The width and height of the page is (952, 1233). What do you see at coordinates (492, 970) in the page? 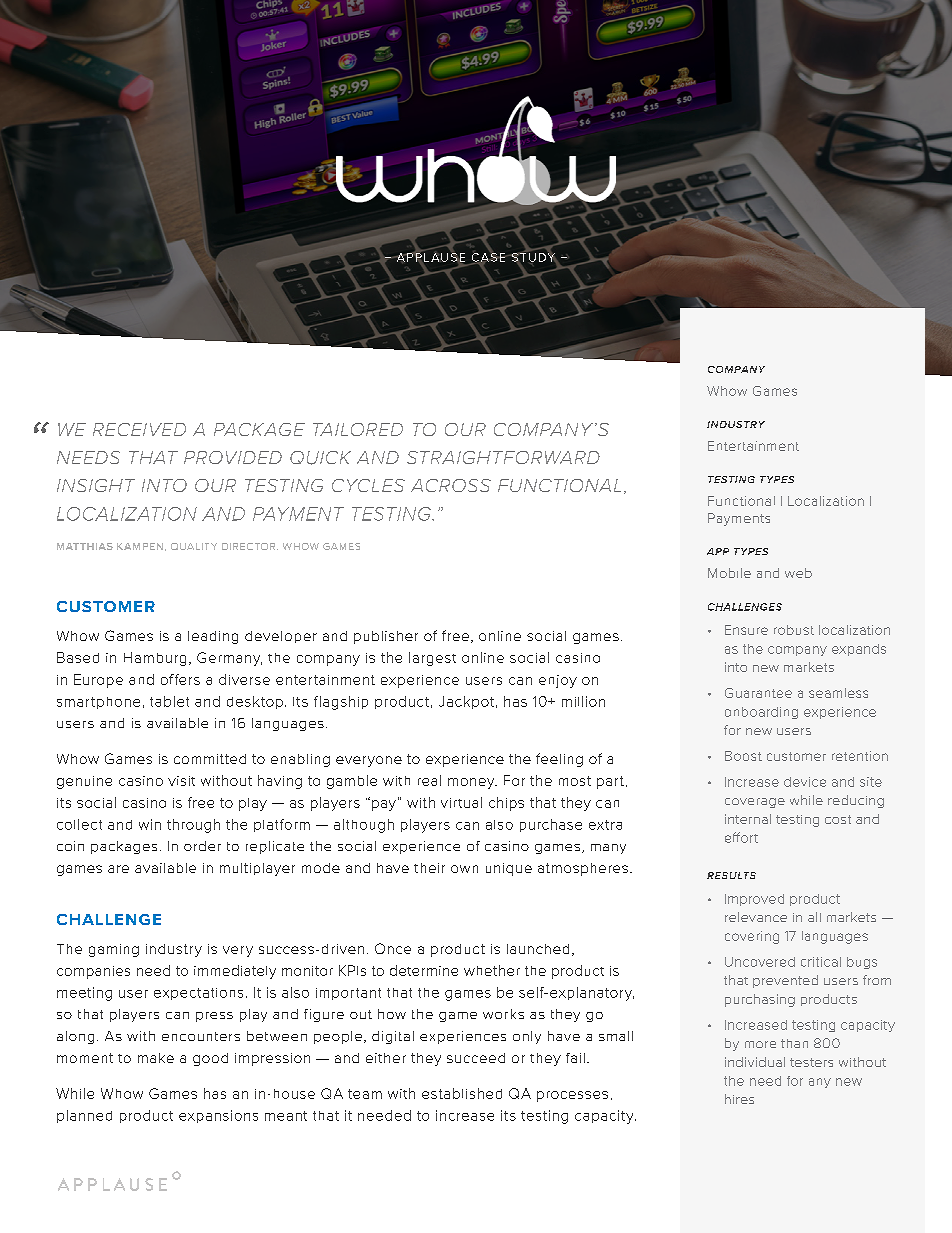
I see `whether` at bounding box center [492, 970].
